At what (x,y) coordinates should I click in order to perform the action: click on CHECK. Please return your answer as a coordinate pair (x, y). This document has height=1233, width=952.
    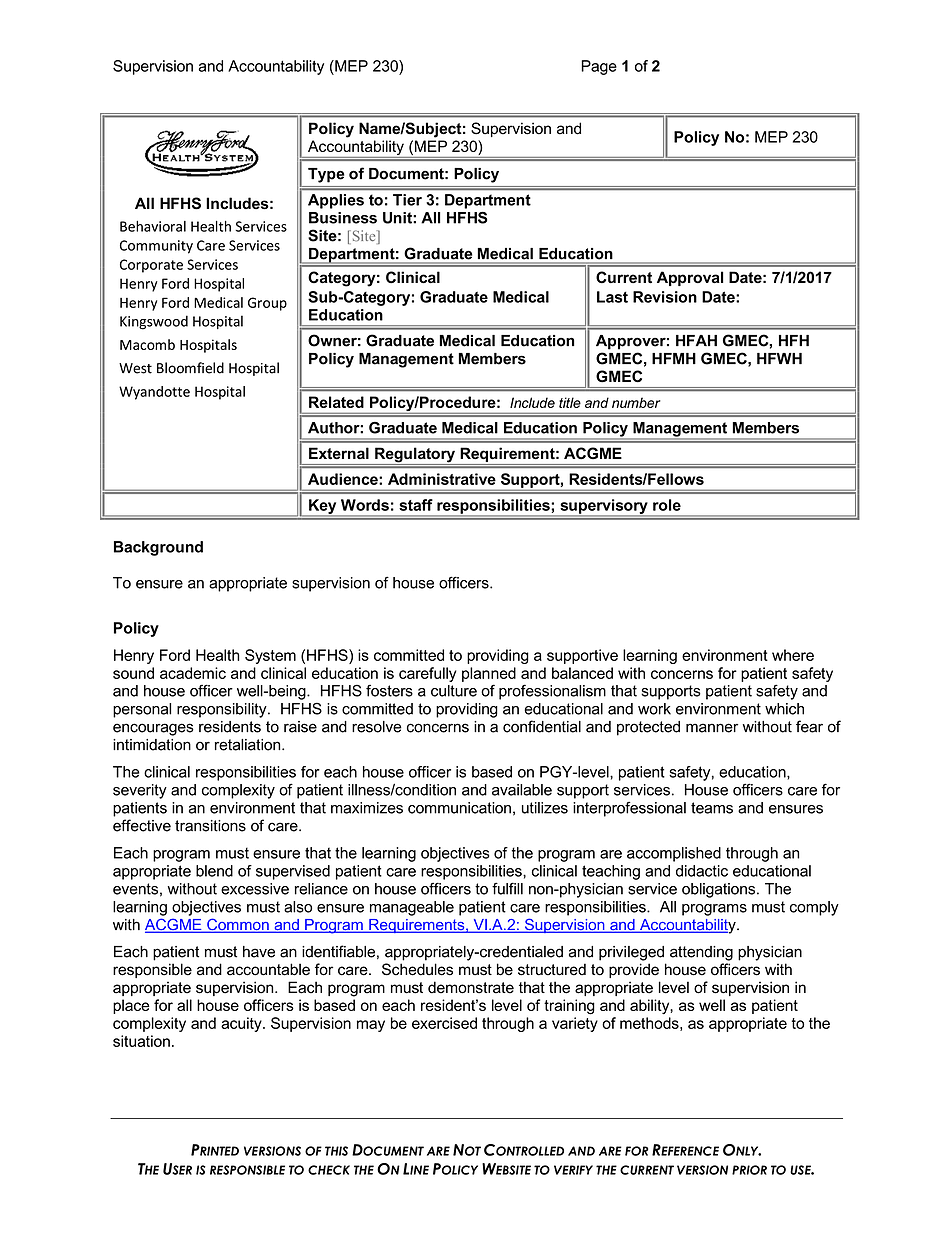
    Looking at the image, I should click on (329, 1170).
